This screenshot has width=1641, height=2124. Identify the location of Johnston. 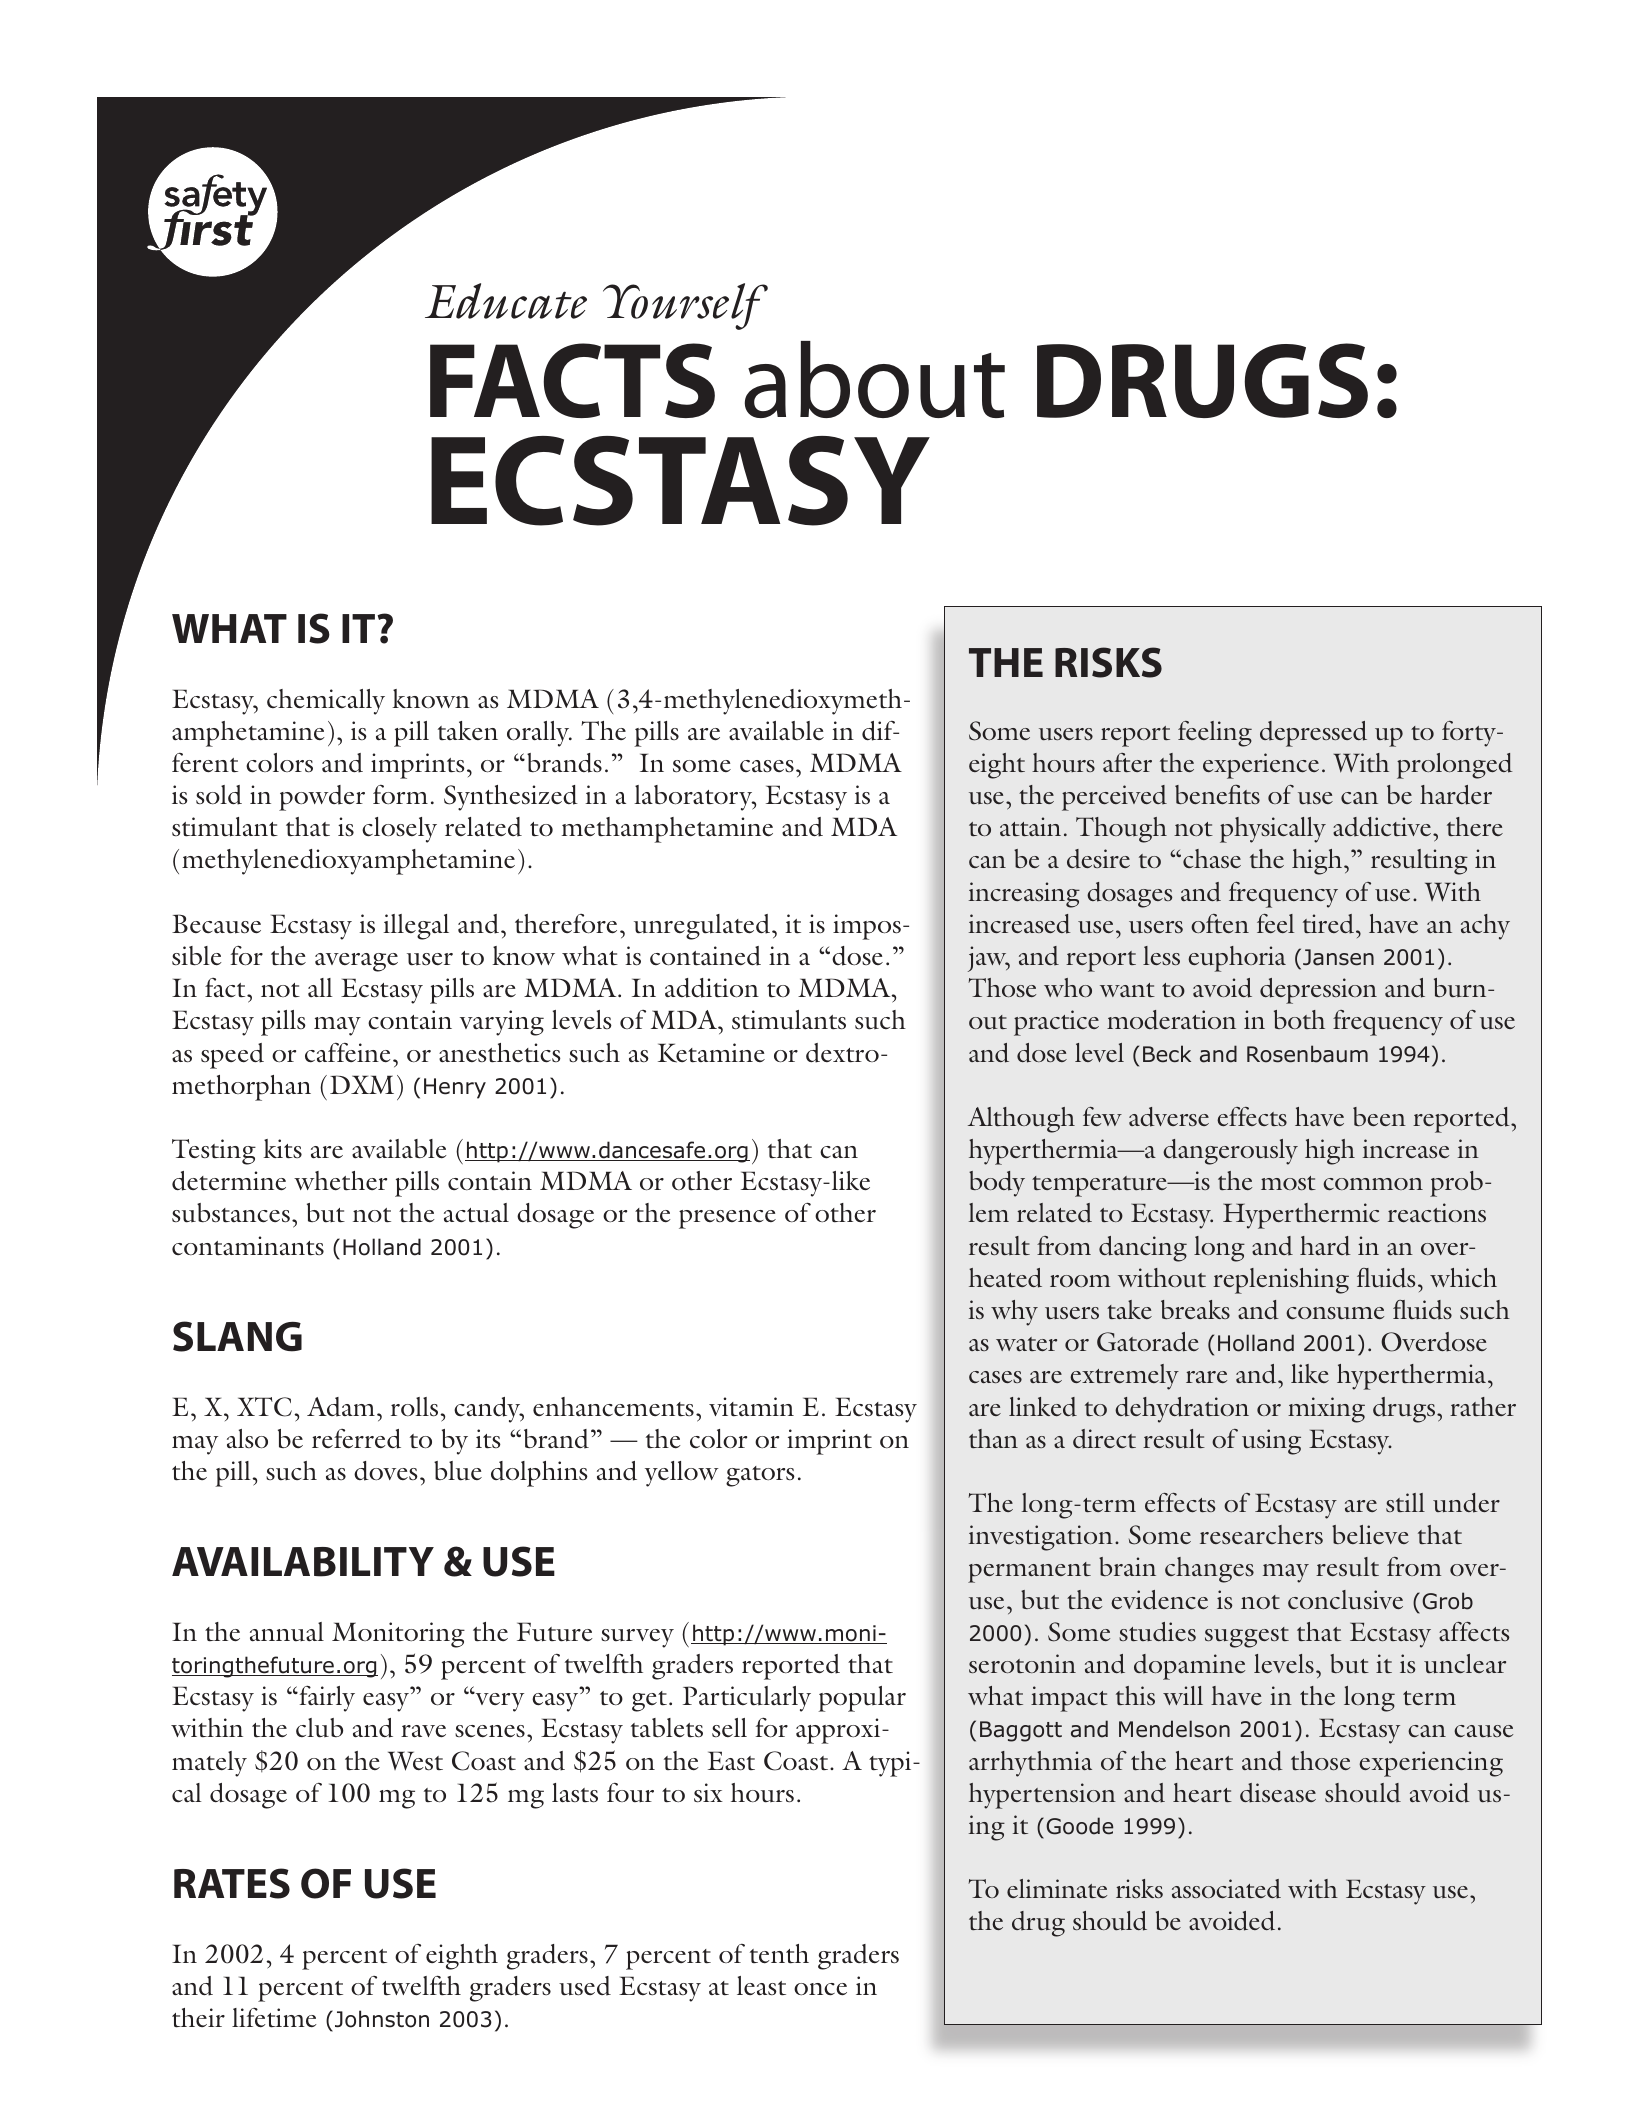
(382, 2019).
